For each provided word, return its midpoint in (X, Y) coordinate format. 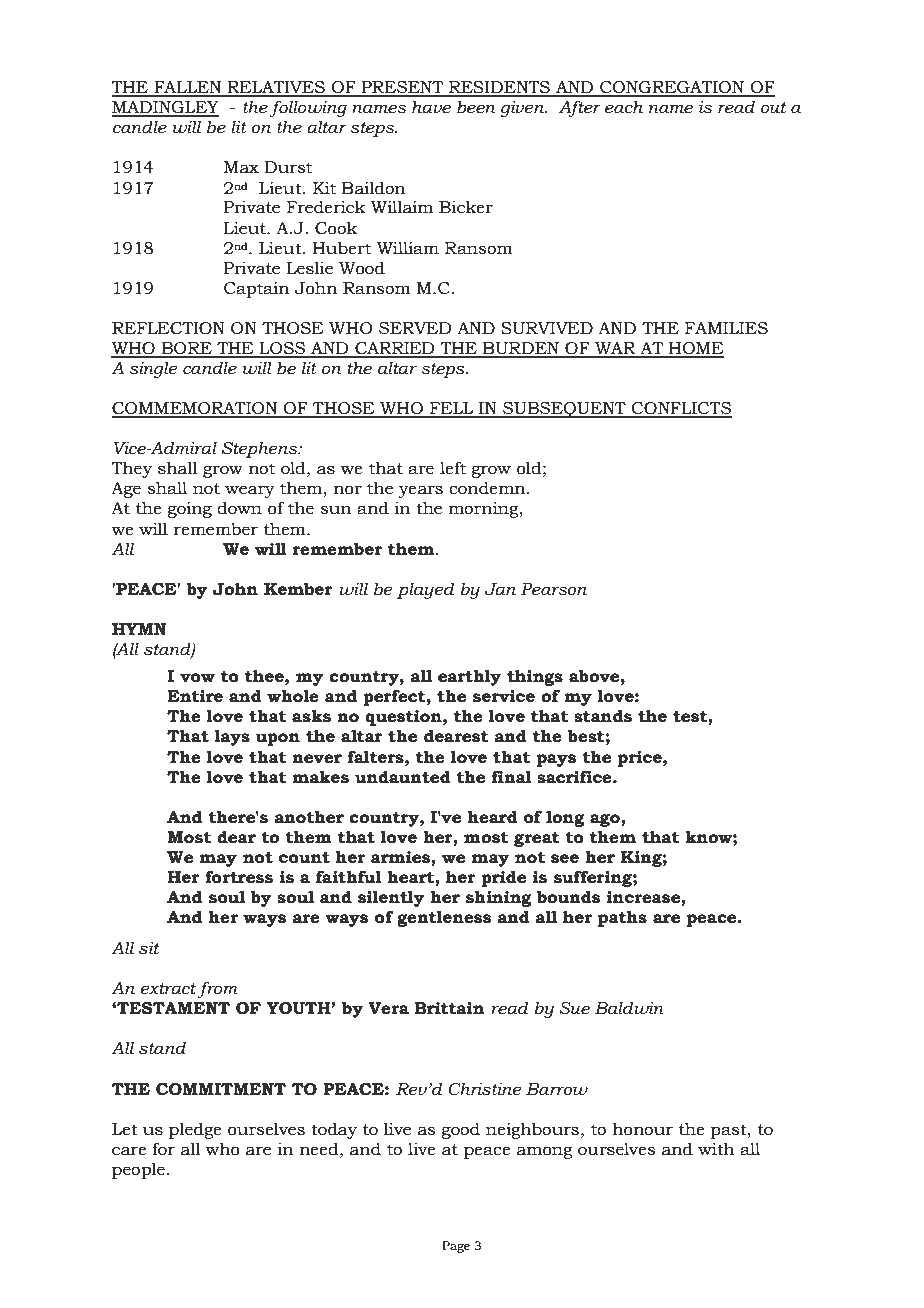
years (420, 491)
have (431, 107)
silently (391, 898)
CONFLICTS (681, 409)
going (190, 509)
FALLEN (188, 88)
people (138, 1170)
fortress (239, 877)
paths (622, 918)
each (624, 107)
